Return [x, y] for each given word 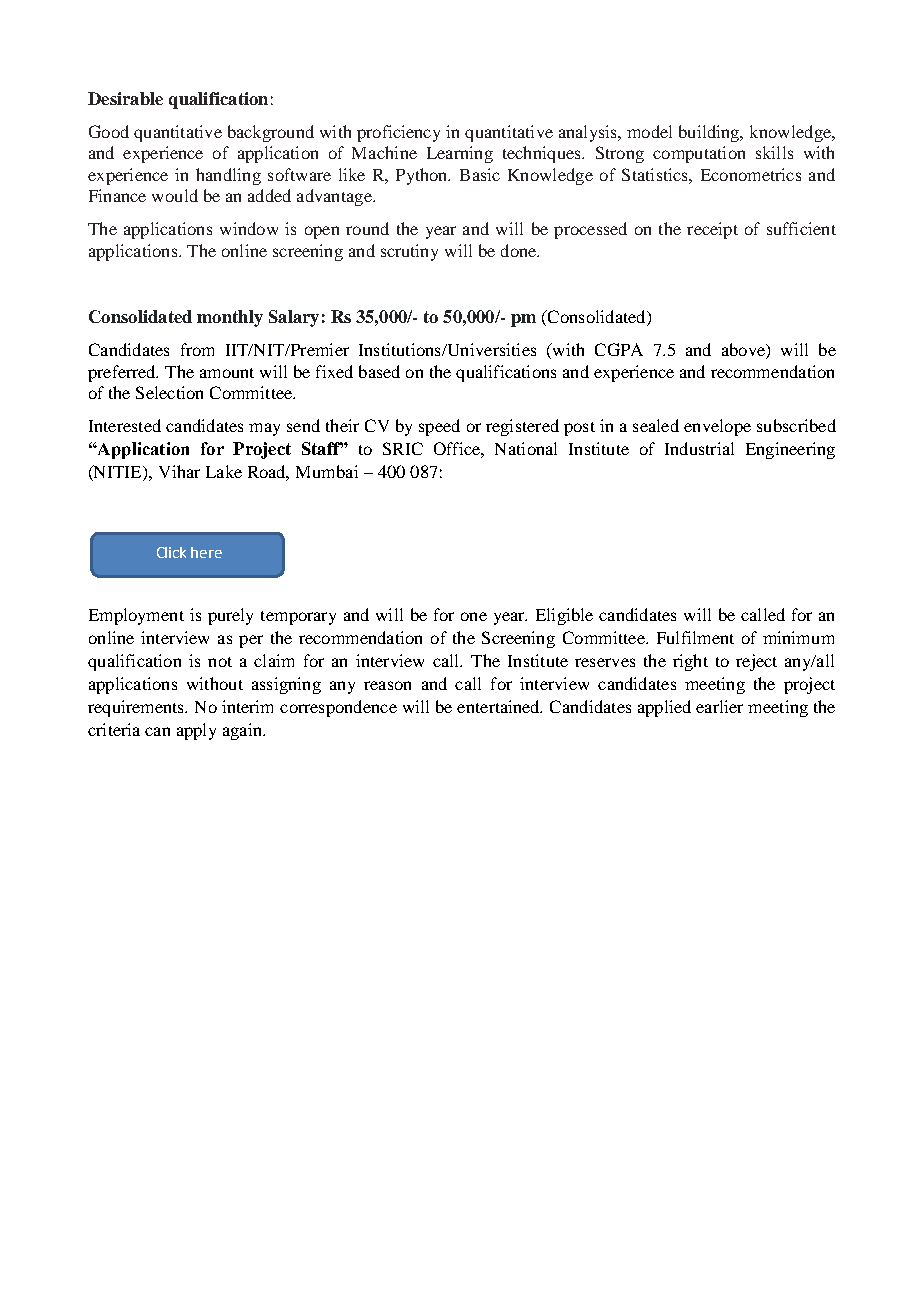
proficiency [398, 133]
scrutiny [409, 252]
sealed [656, 425]
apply [196, 731]
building [710, 133]
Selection [169, 392]
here [206, 552]
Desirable [125, 98]
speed [439, 427]
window [249, 228]
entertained [499, 706]
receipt [712, 230]
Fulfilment [695, 637]
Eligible [564, 616]
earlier [719, 706]
